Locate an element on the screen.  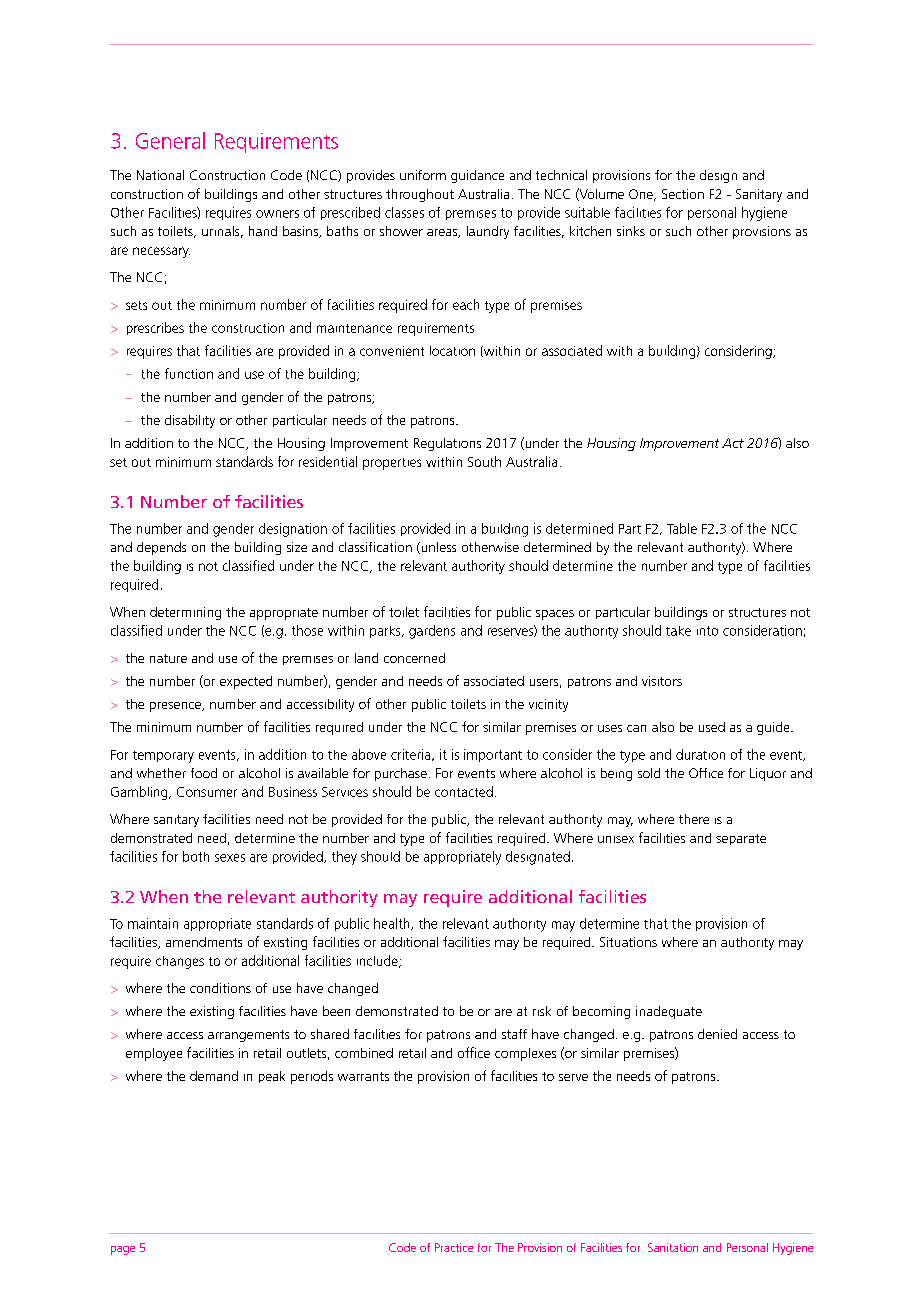
page is located at coordinates (123, 1250).
